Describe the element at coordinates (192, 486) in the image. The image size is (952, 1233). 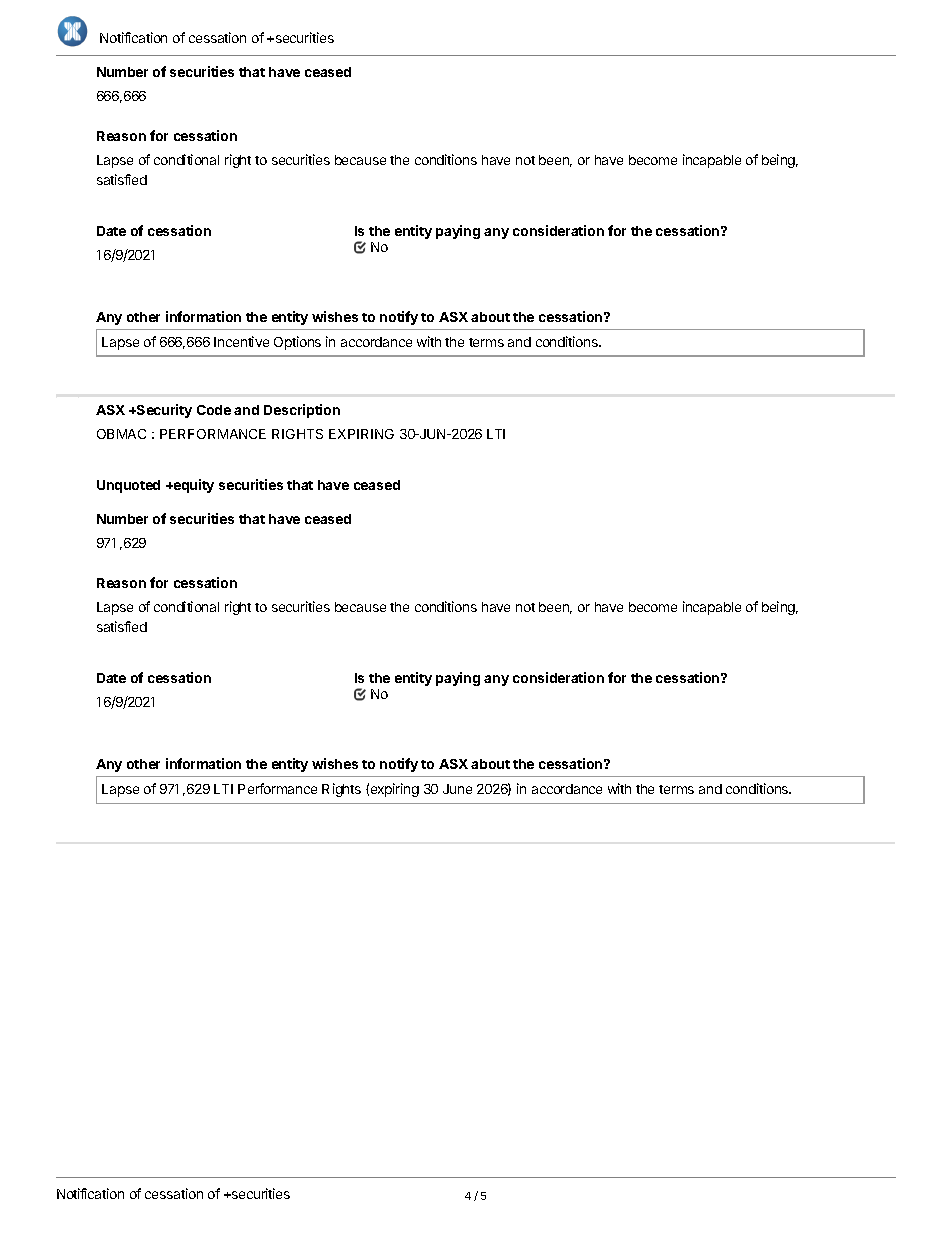
I see `equity` at that location.
